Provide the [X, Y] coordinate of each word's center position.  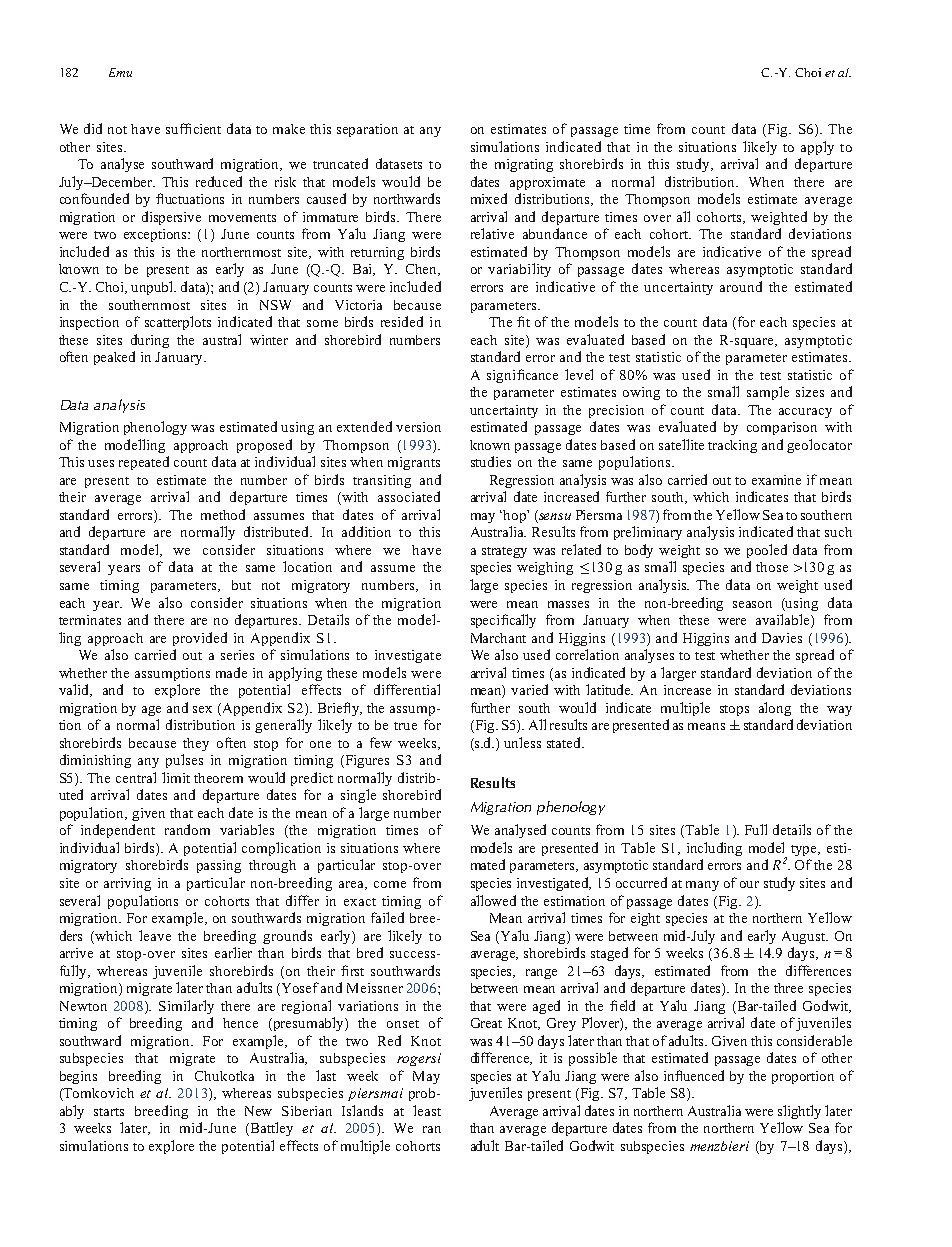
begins [78, 1077]
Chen [423, 270]
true [405, 726]
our [749, 884]
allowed [493, 900]
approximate [547, 183]
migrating [524, 165]
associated [409, 496]
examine [776, 480]
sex [202, 709]
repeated [144, 463]
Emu [120, 72]
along [775, 709]
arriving [127, 884]
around [741, 286]
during [150, 341]
